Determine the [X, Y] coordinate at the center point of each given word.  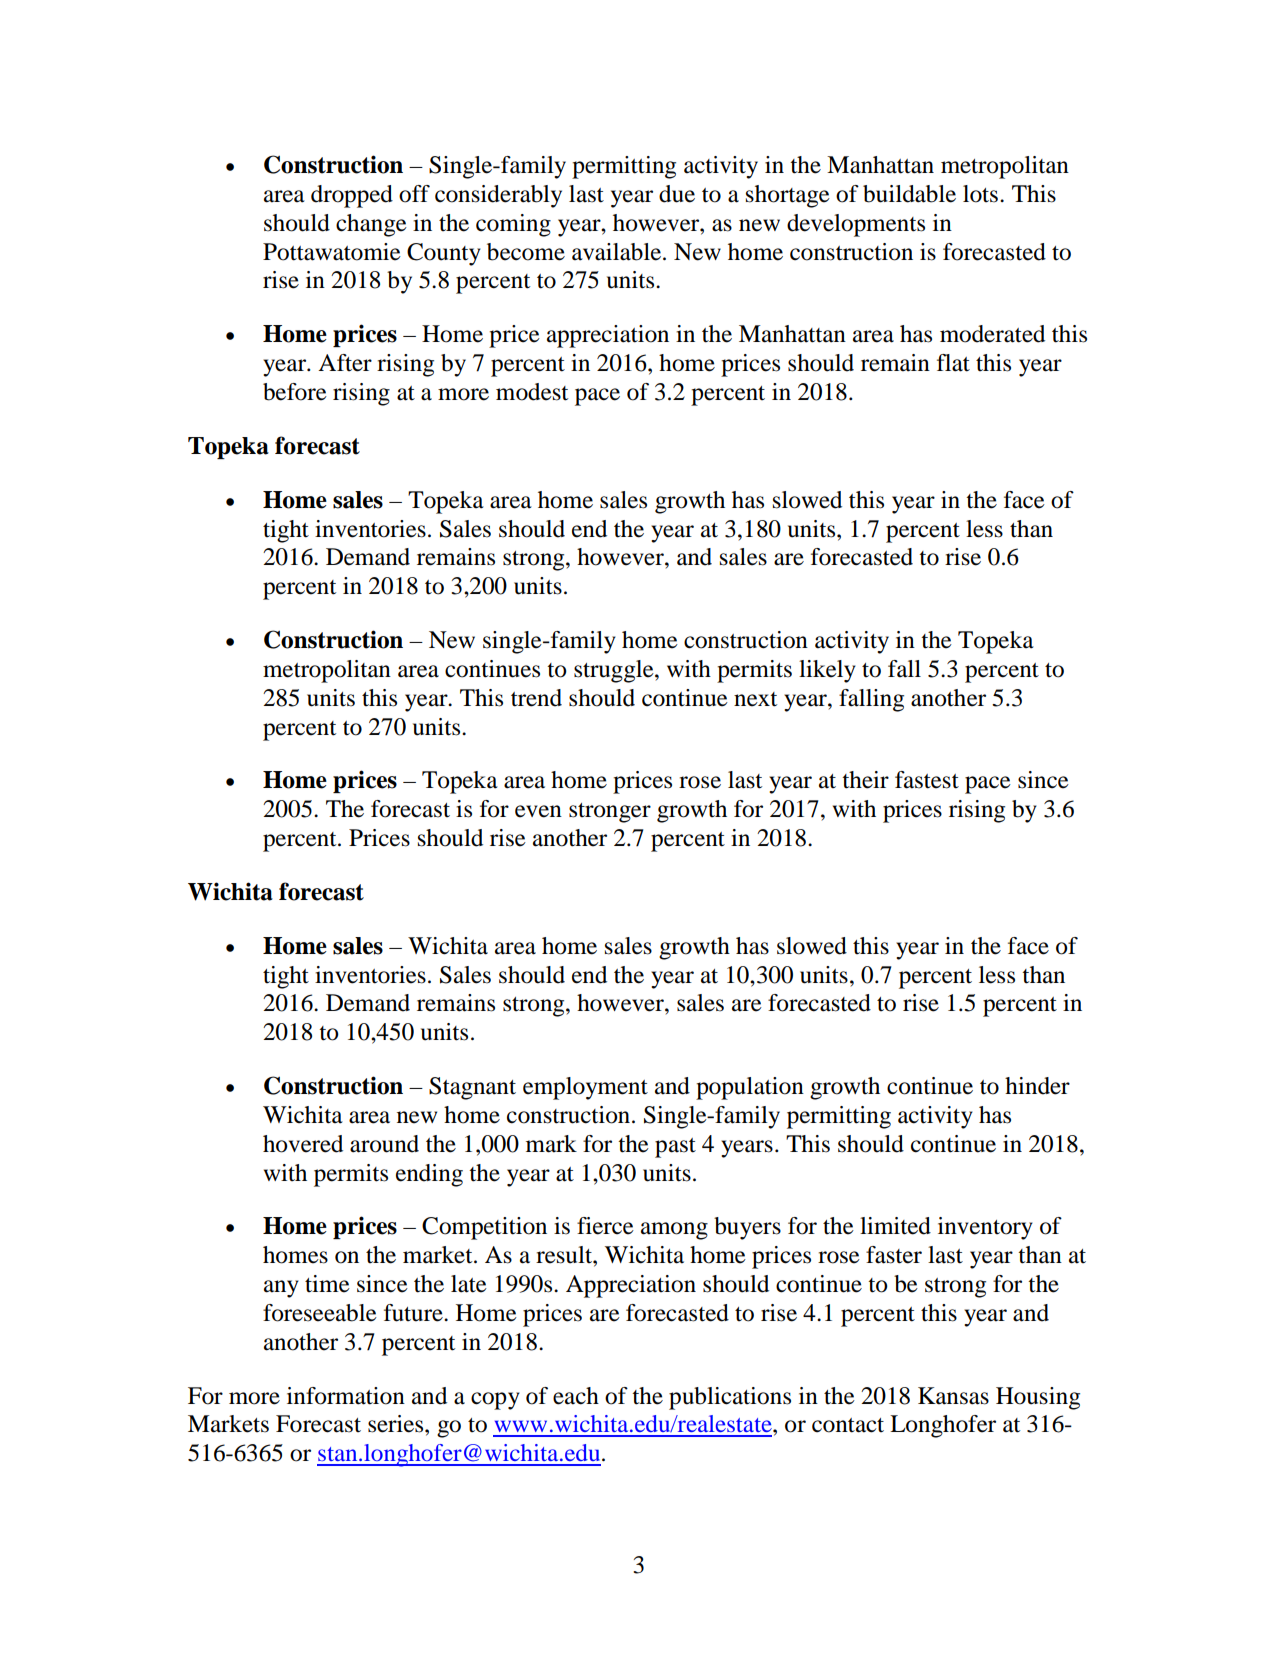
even [538, 811]
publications [730, 1398]
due [677, 194]
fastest [927, 780]
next [755, 699]
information [346, 1396]
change [371, 225]
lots [982, 194]
